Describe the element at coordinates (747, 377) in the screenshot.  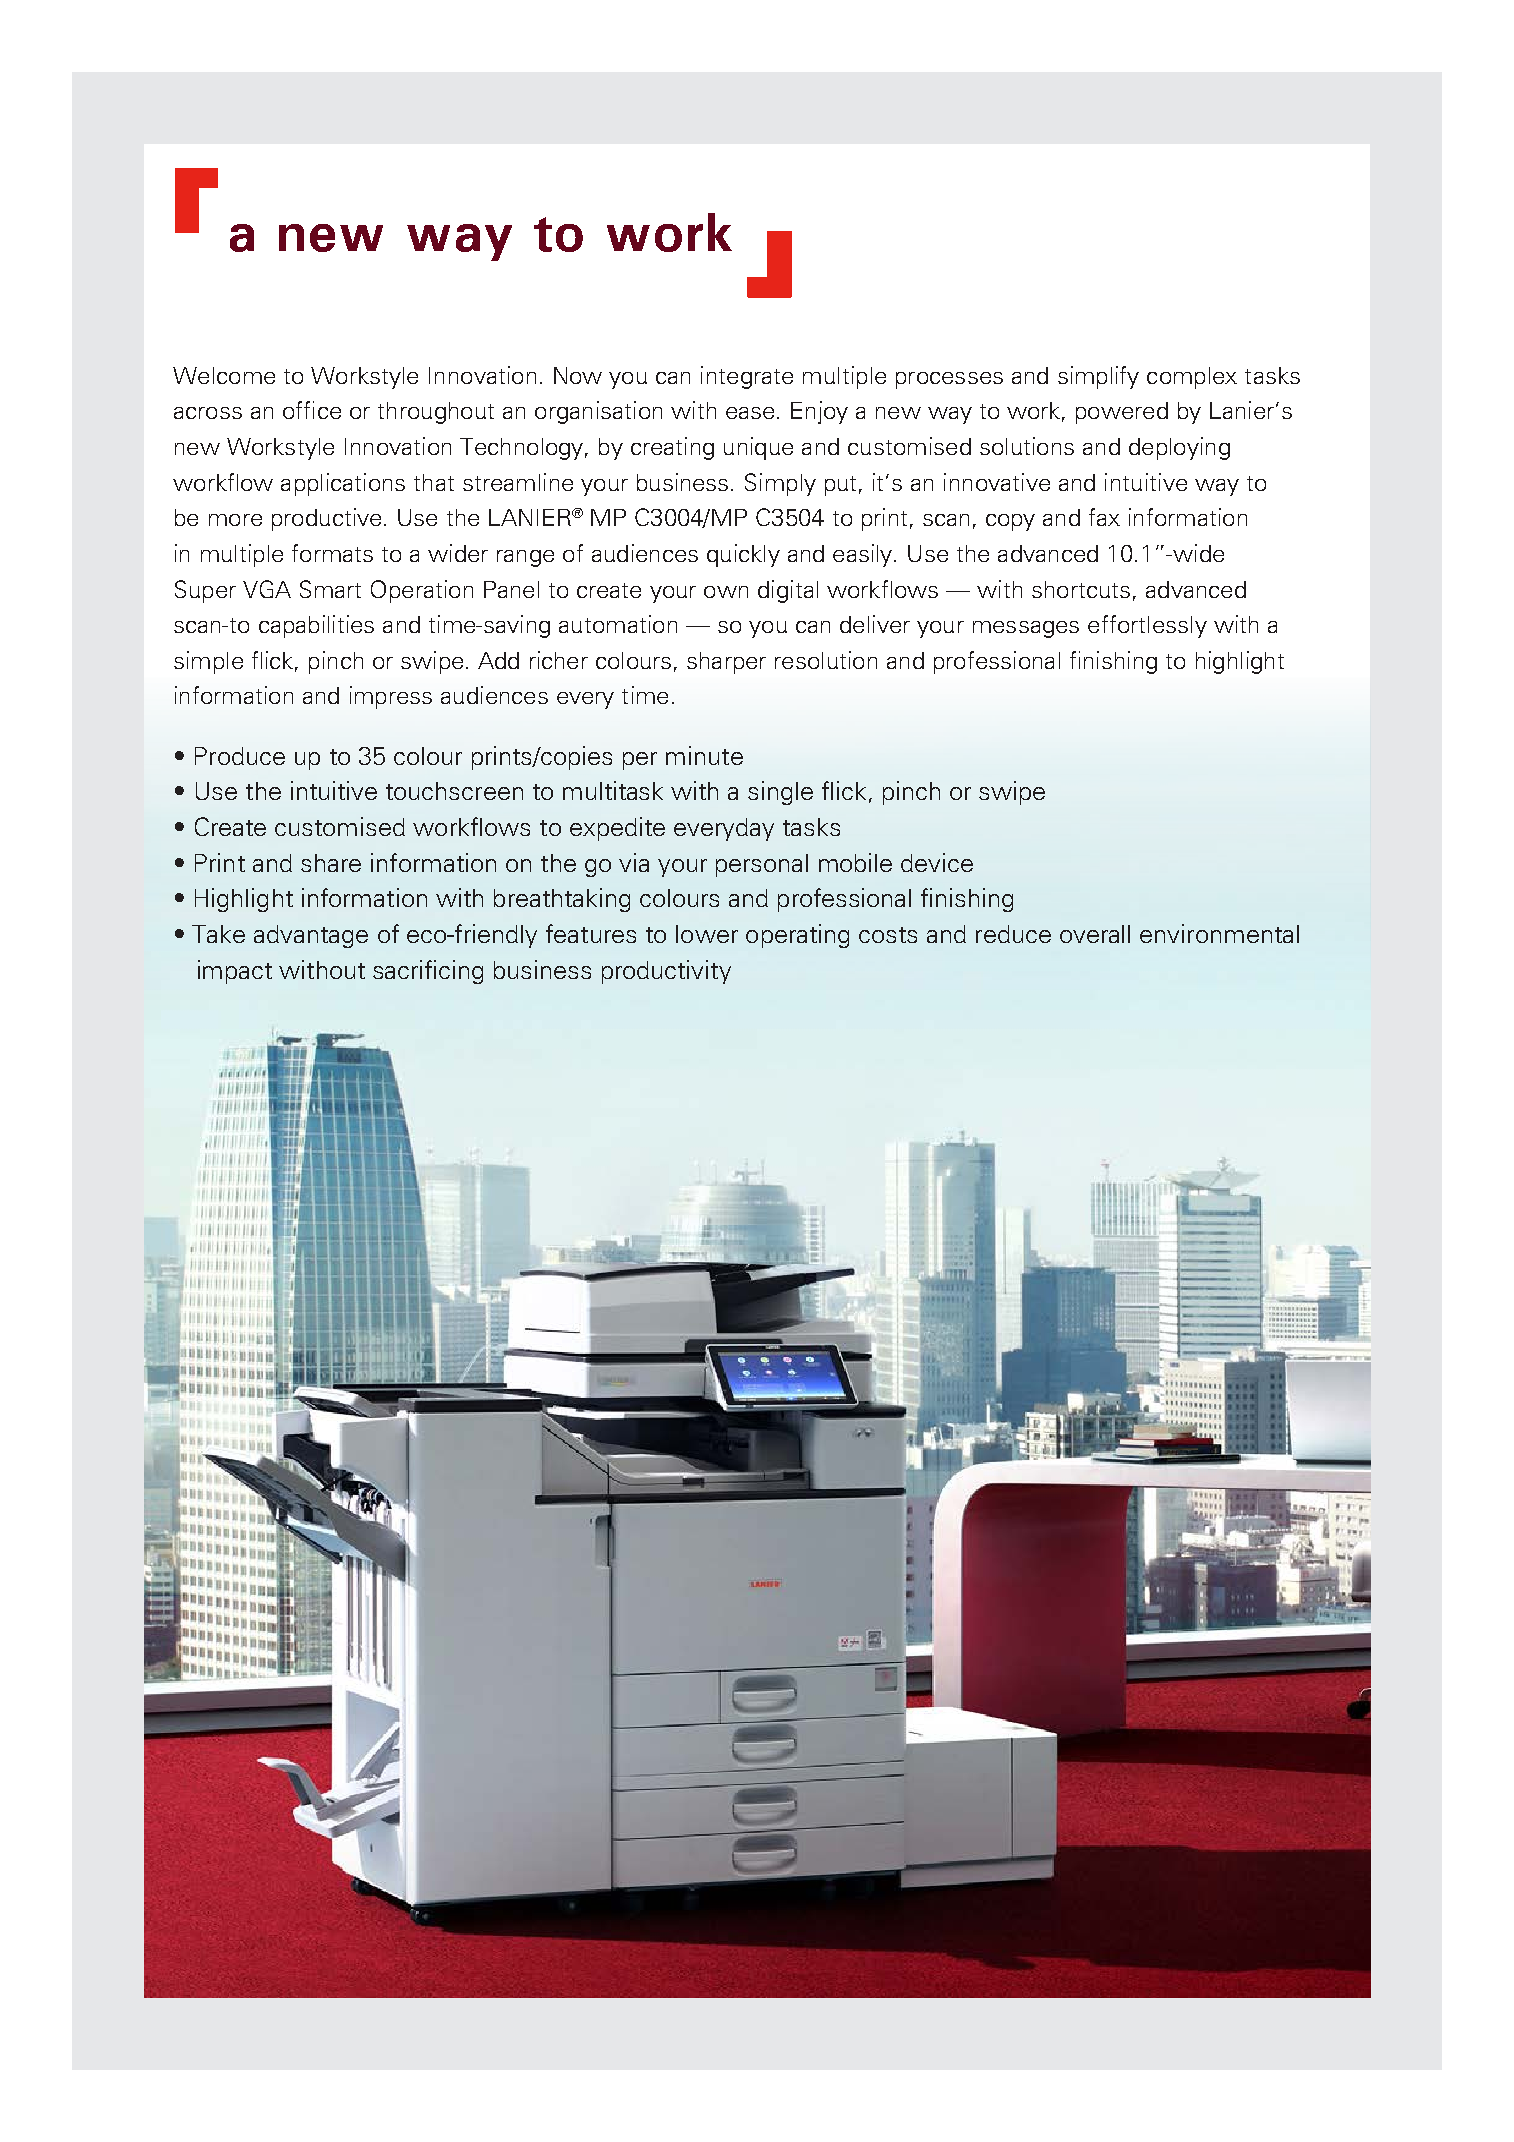
I see `integrate` at that location.
